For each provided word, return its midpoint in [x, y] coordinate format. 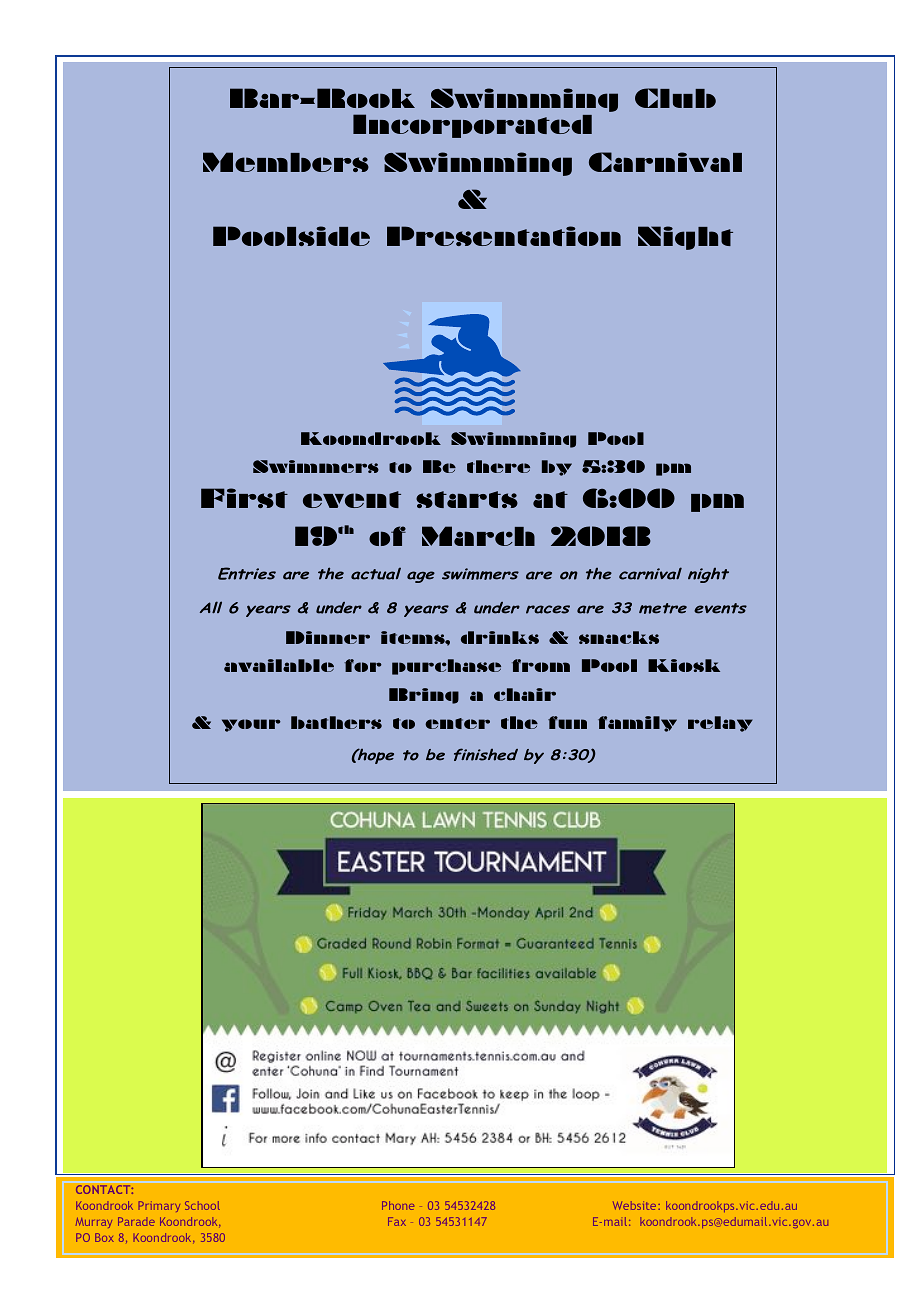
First [244, 498]
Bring [424, 696]
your [251, 725]
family [637, 724]
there [498, 466]
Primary [159, 1206]
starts [467, 499]
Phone [398, 1205]
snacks [619, 637]
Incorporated [472, 126]
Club [675, 98]
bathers [336, 722]
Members [286, 162]
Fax [397, 1221]
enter [457, 723]
